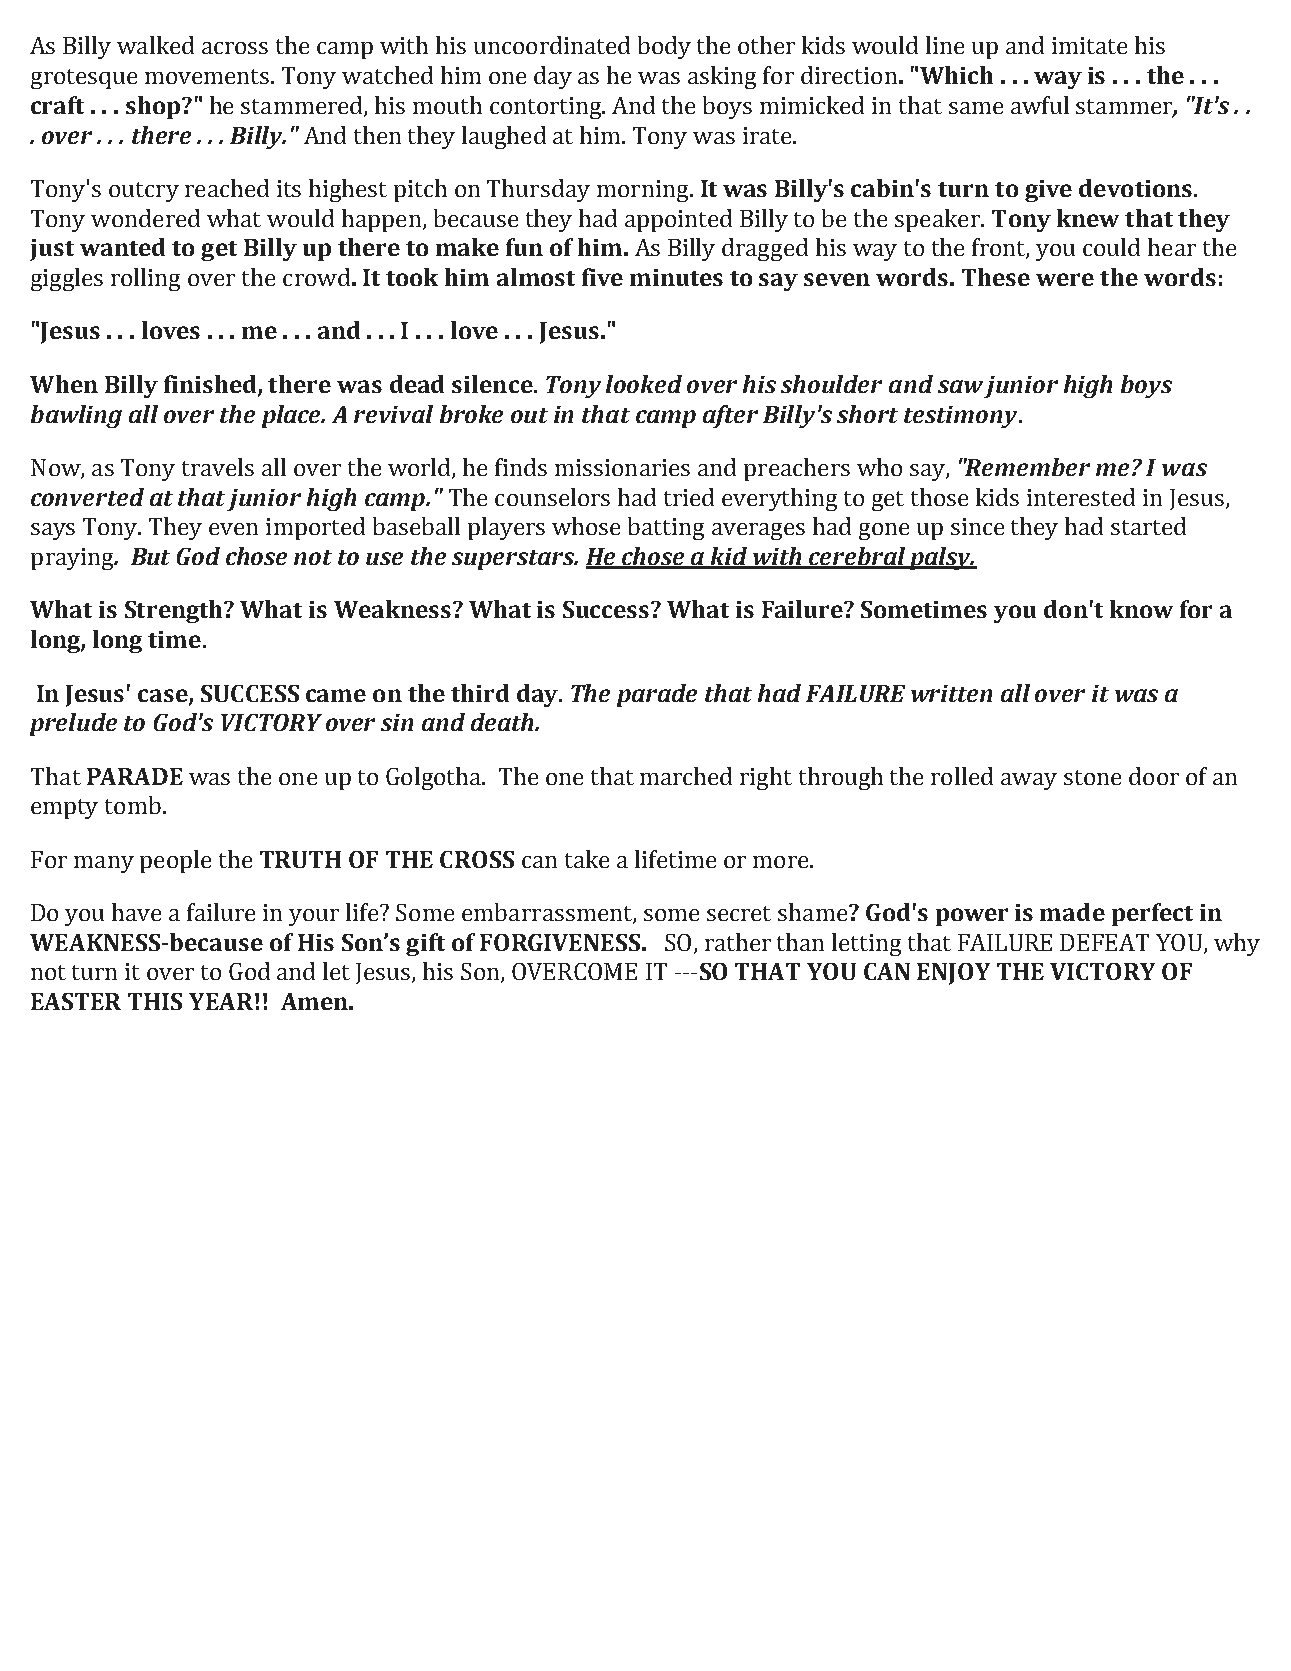 Image resolution: width=1291 pixels, height=1671 pixels. What do you see at coordinates (664, 47) in the document?
I see `body` at bounding box center [664, 47].
